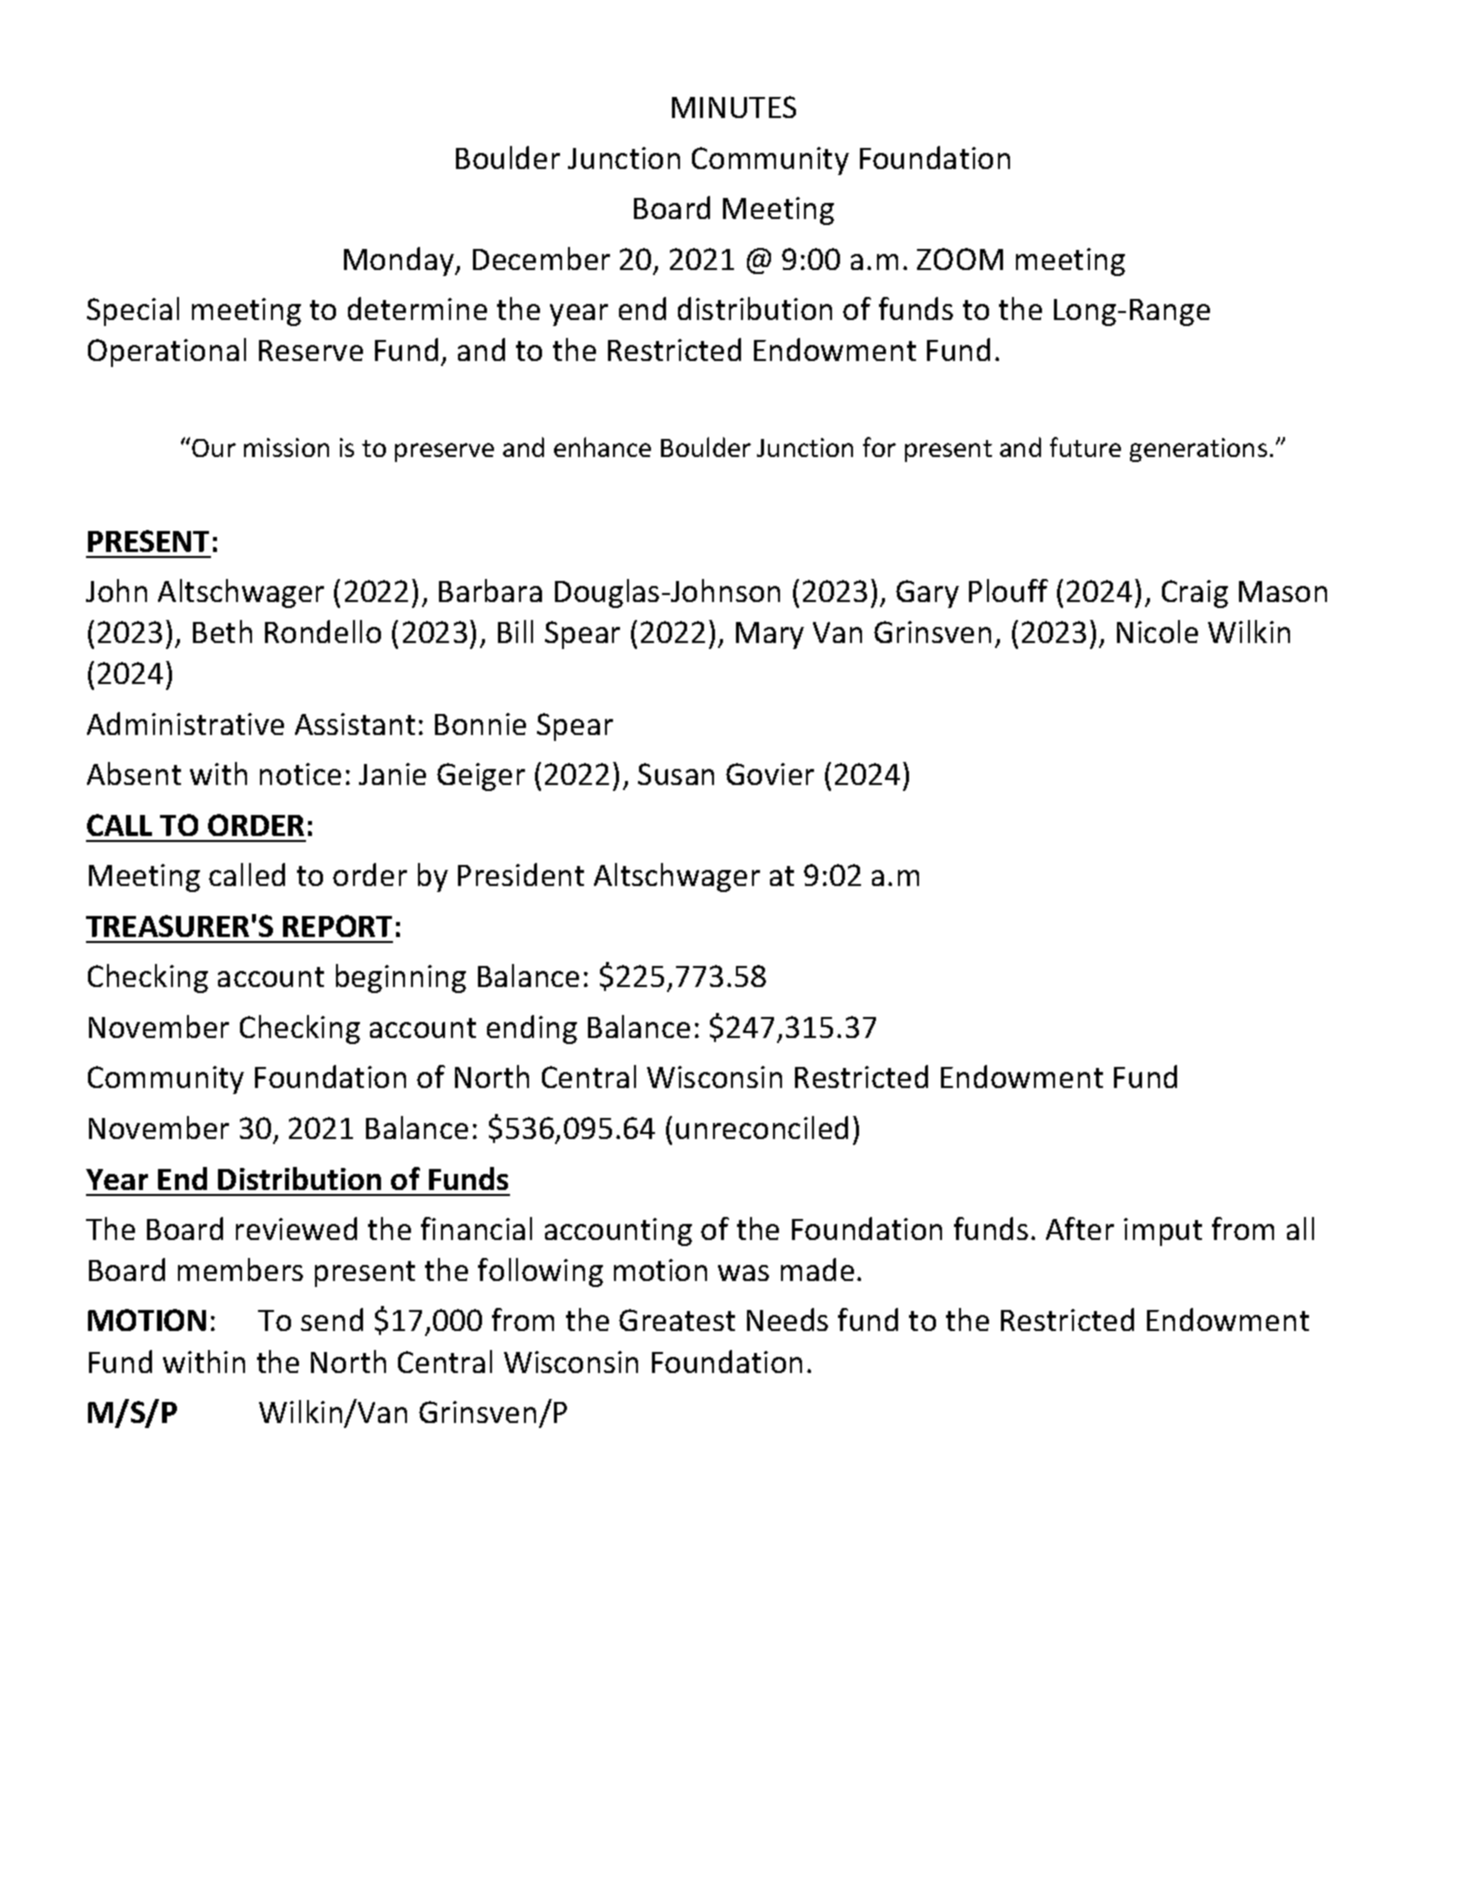  What do you see at coordinates (1157, 631) in the page?
I see `Nicole` at bounding box center [1157, 631].
